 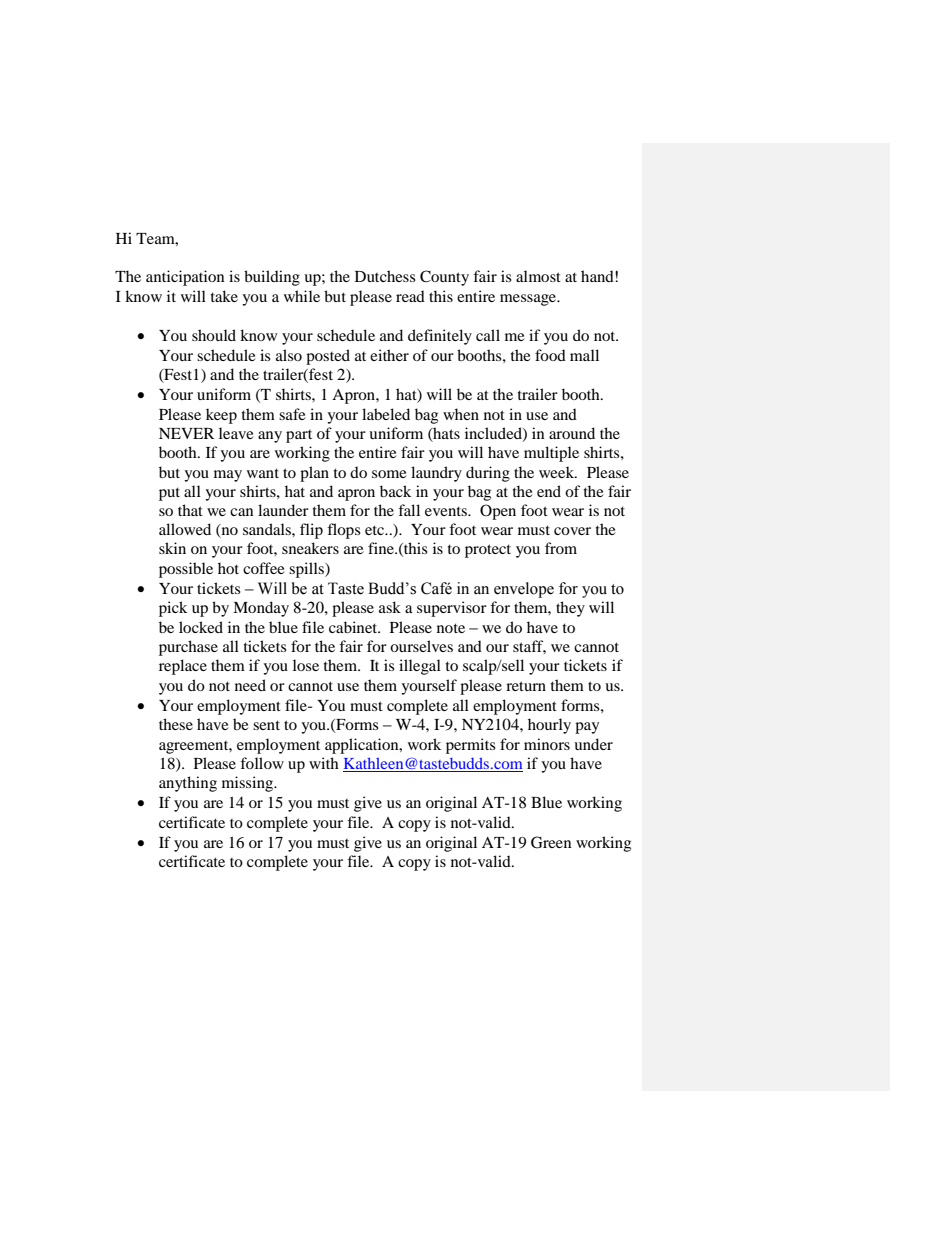 I want to click on some, so click(x=389, y=474).
